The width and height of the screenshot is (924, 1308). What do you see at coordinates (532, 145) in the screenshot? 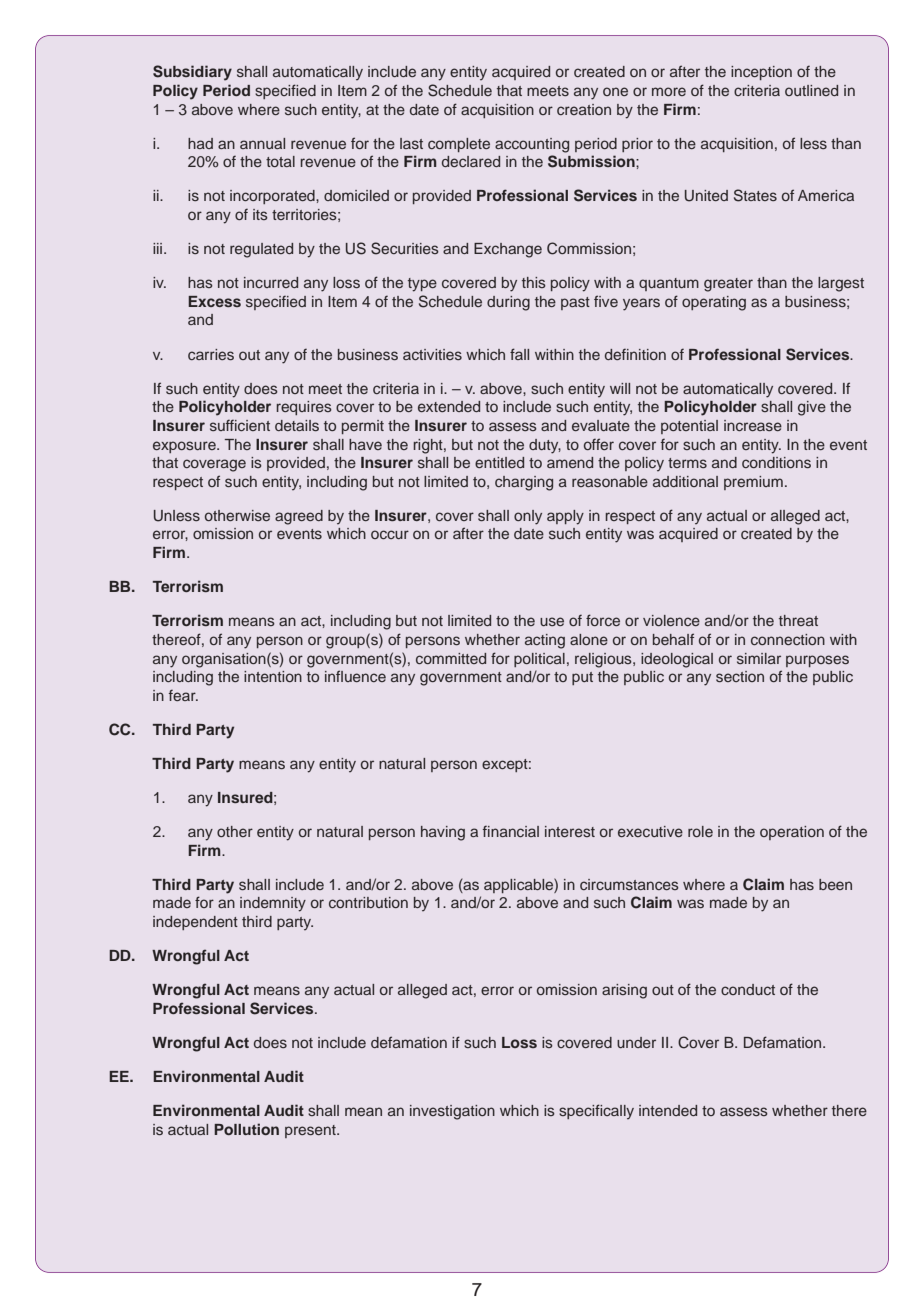
I see `accounting` at bounding box center [532, 145].
